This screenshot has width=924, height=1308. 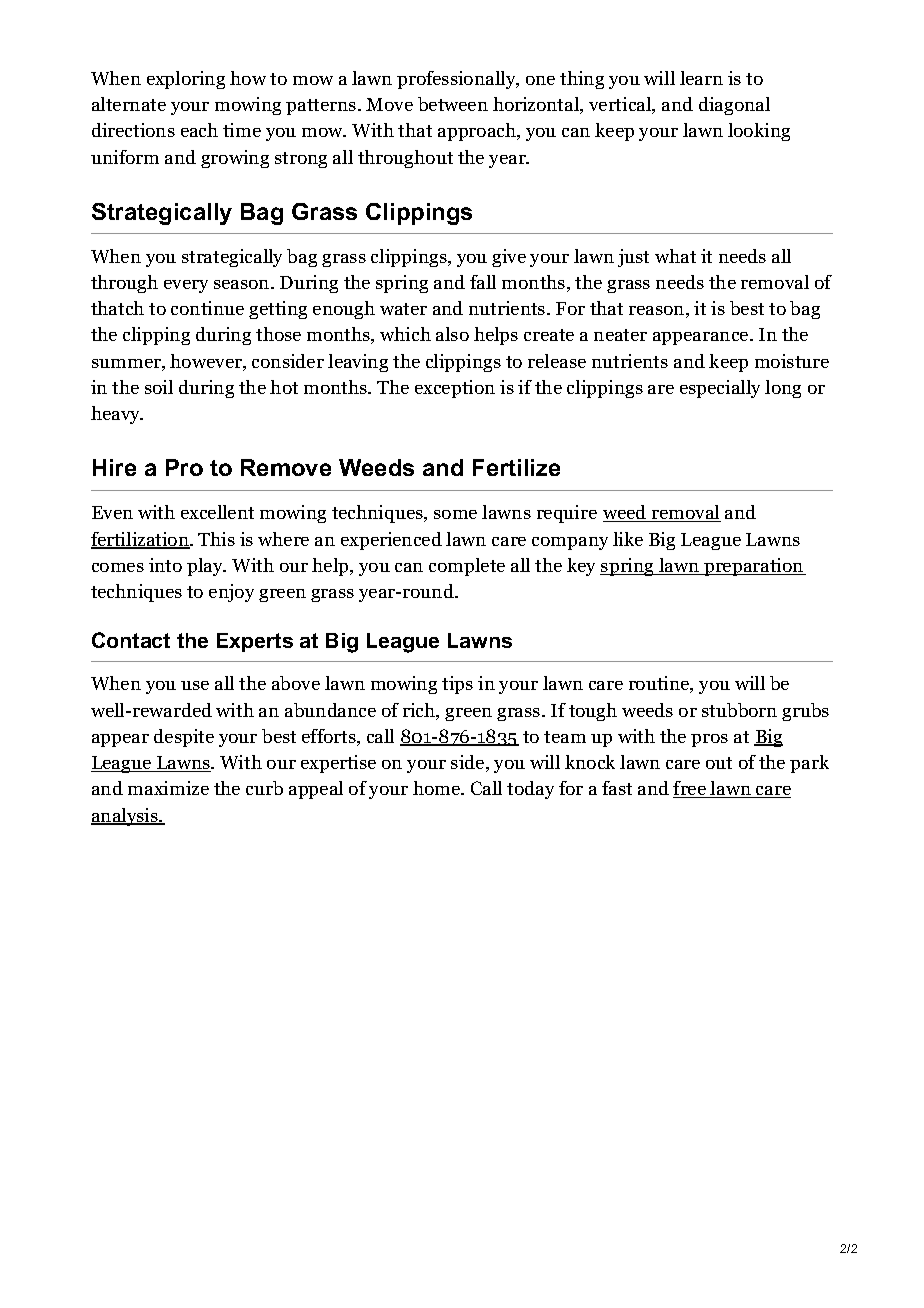 What do you see at coordinates (168, 788) in the screenshot?
I see `maximize` at bounding box center [168, 788].
